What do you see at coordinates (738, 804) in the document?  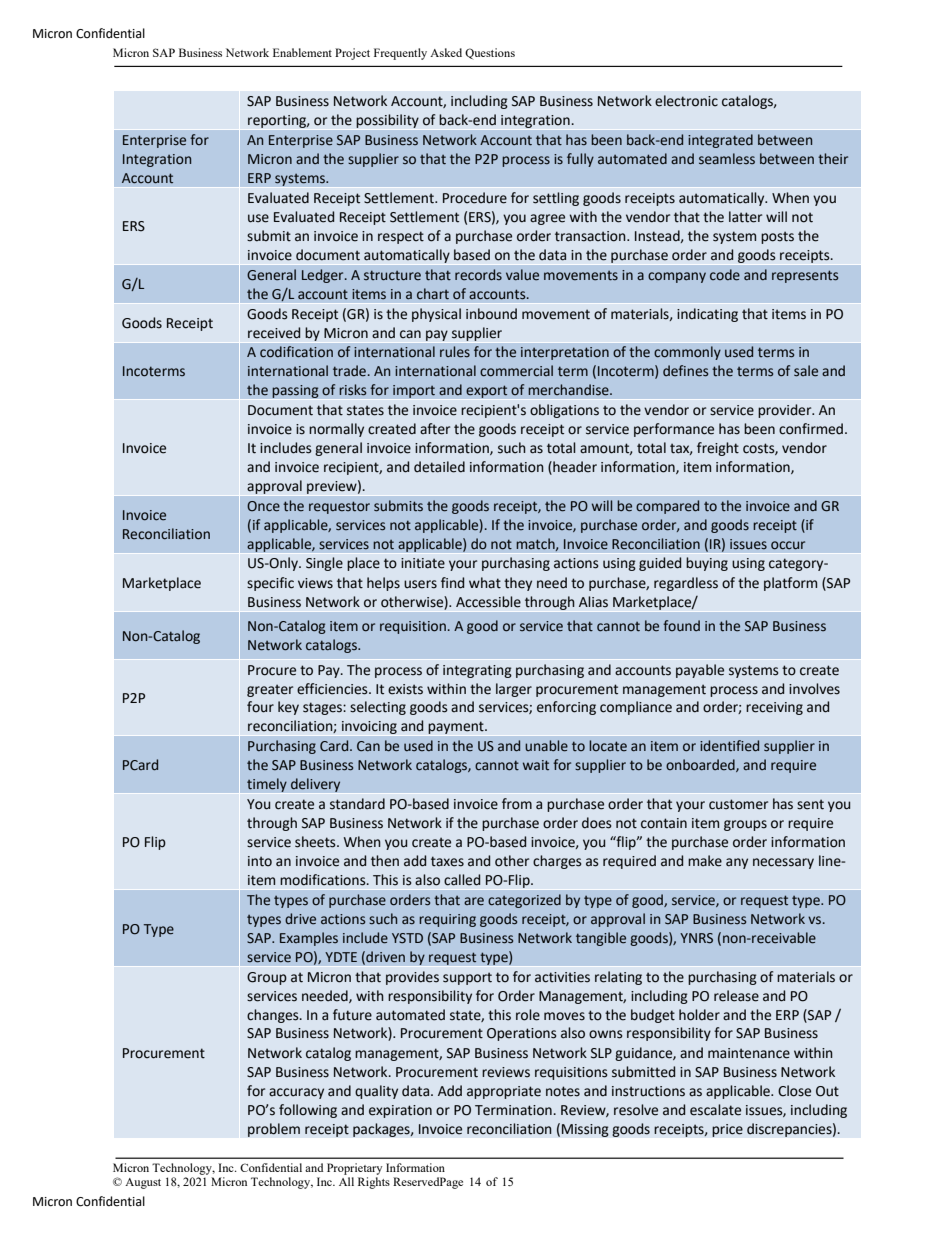 I see `customer` at bounding box center [738, 804].
